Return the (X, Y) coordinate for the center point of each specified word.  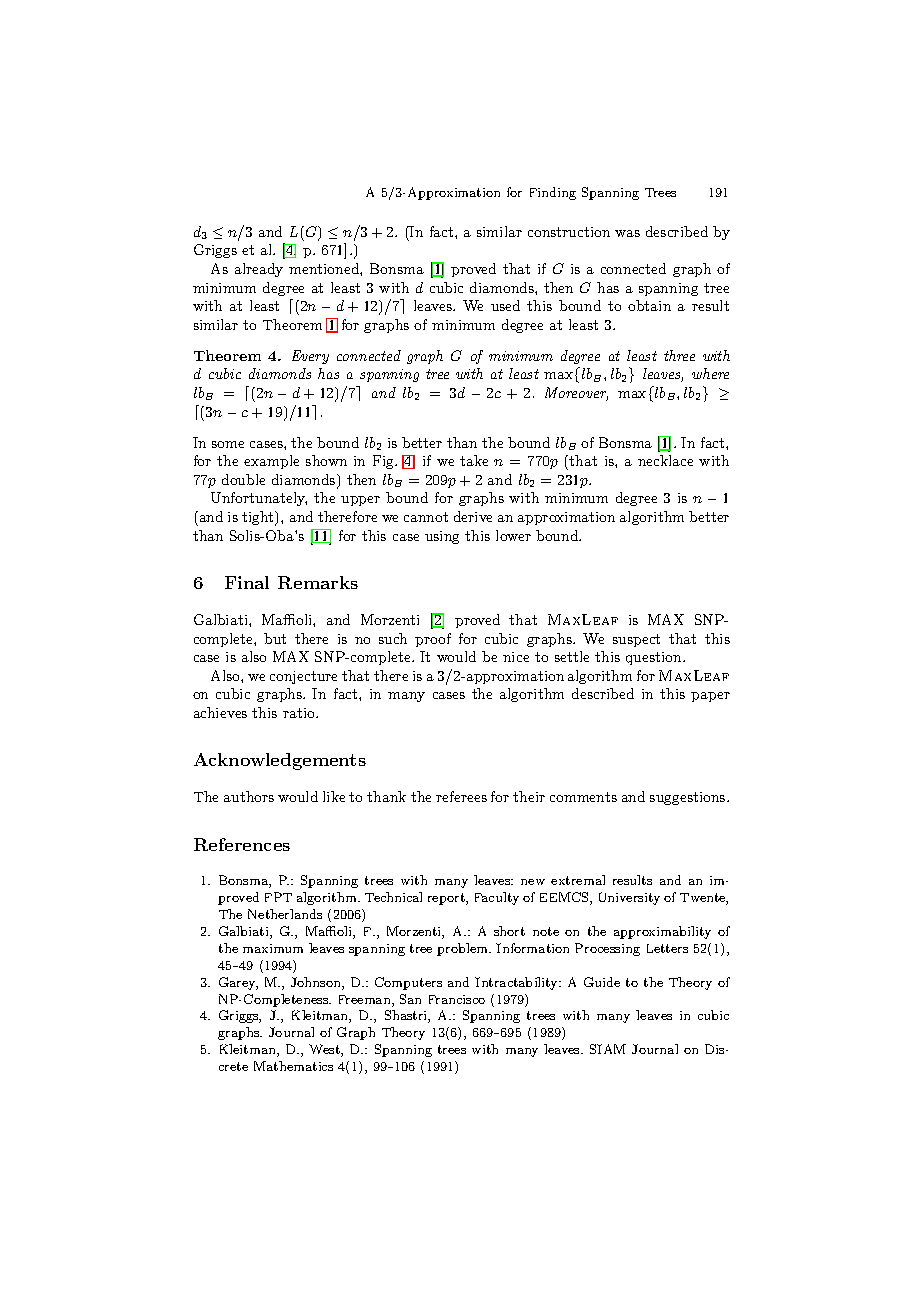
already (259, 270)
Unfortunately (259, 499)
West (325, 1050)
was (627, 233)
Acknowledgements (280, 761)
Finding (553, 193)
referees (461, 796)
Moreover (576, 394)
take (474, 460)
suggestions (689, 798)
